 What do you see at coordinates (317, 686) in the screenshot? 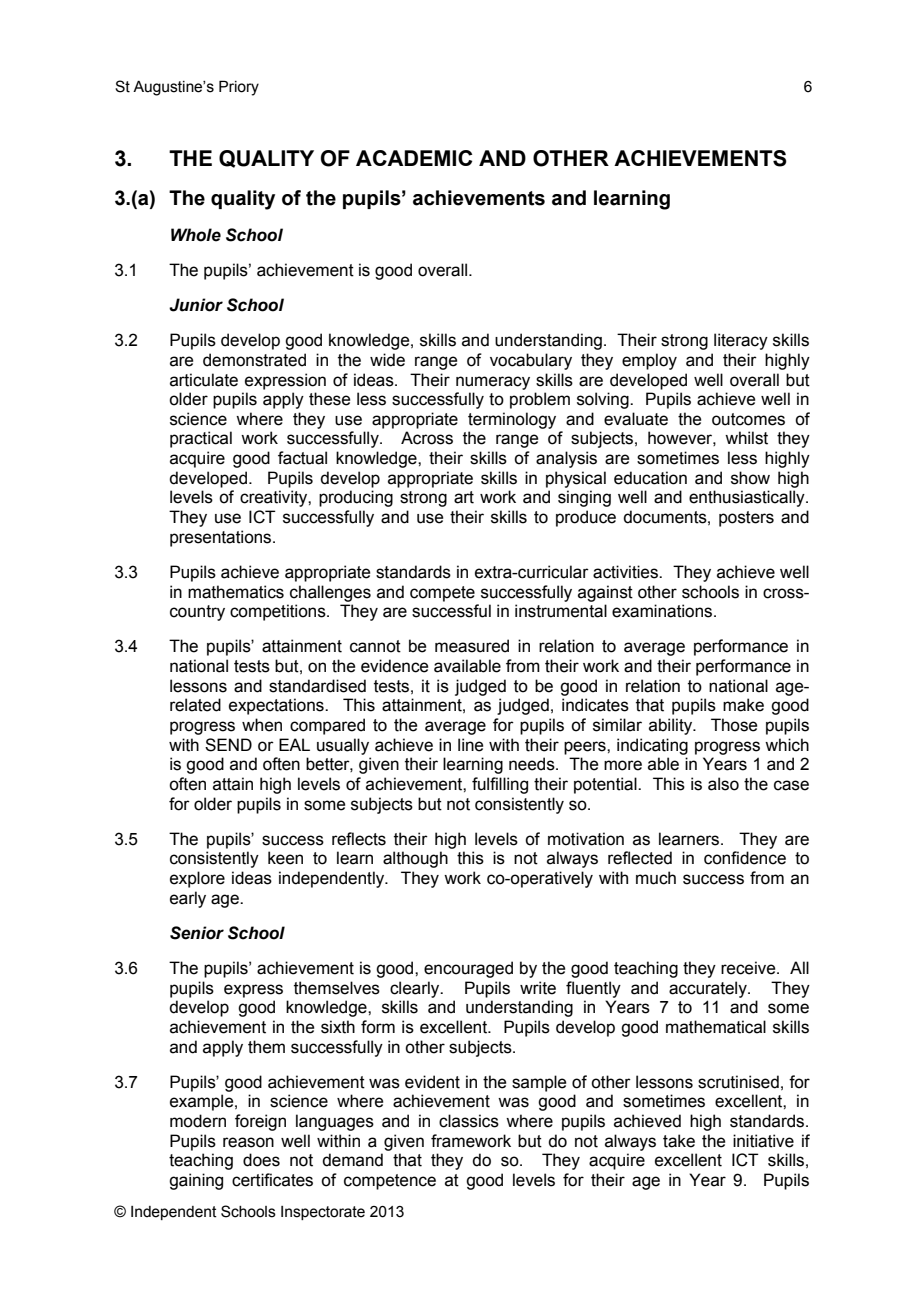
I see `standardised` at bounding box center [317, 686].
